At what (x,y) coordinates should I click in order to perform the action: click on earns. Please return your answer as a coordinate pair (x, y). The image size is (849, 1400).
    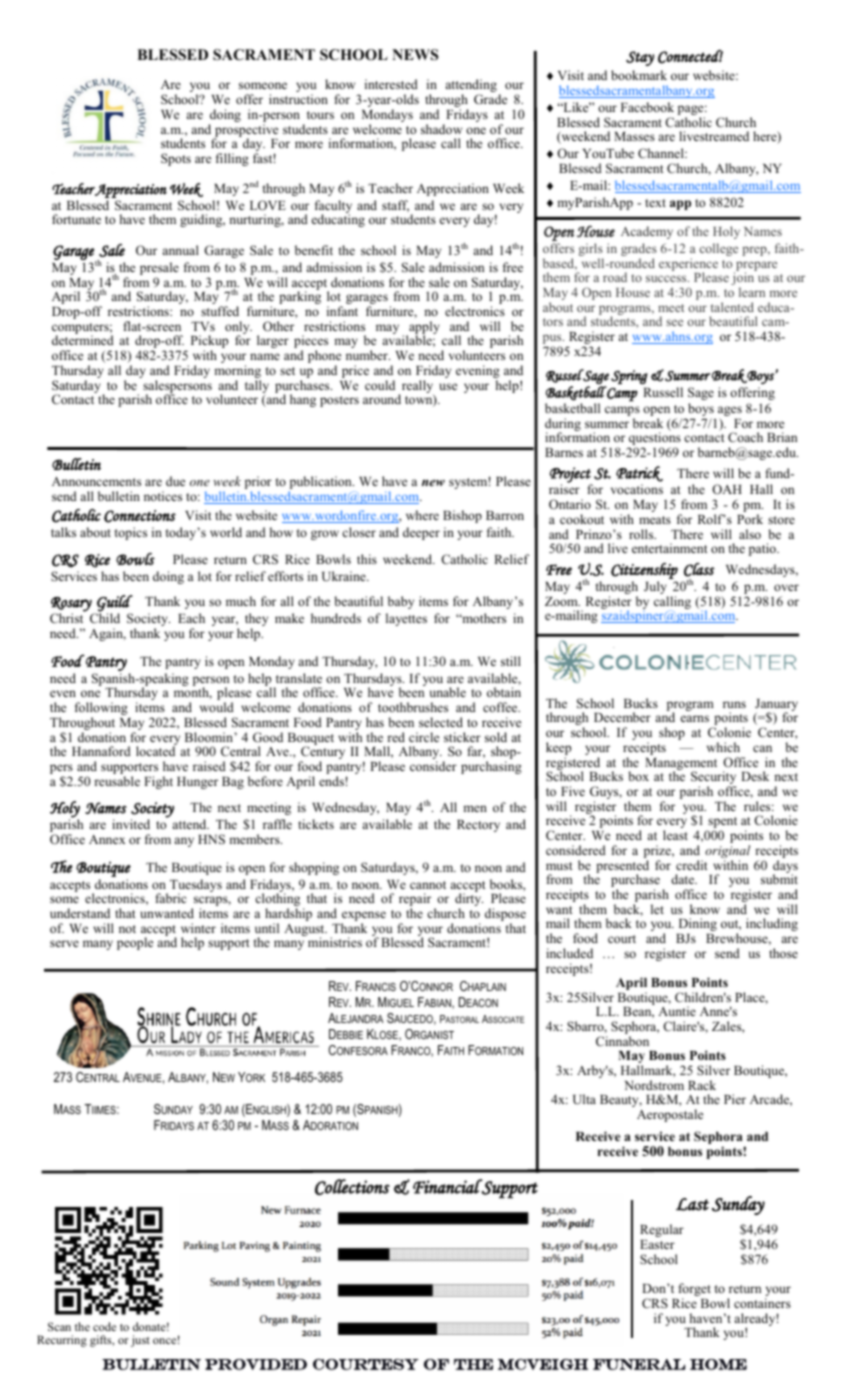
    Looking at the image, I should click on (695, 718).
